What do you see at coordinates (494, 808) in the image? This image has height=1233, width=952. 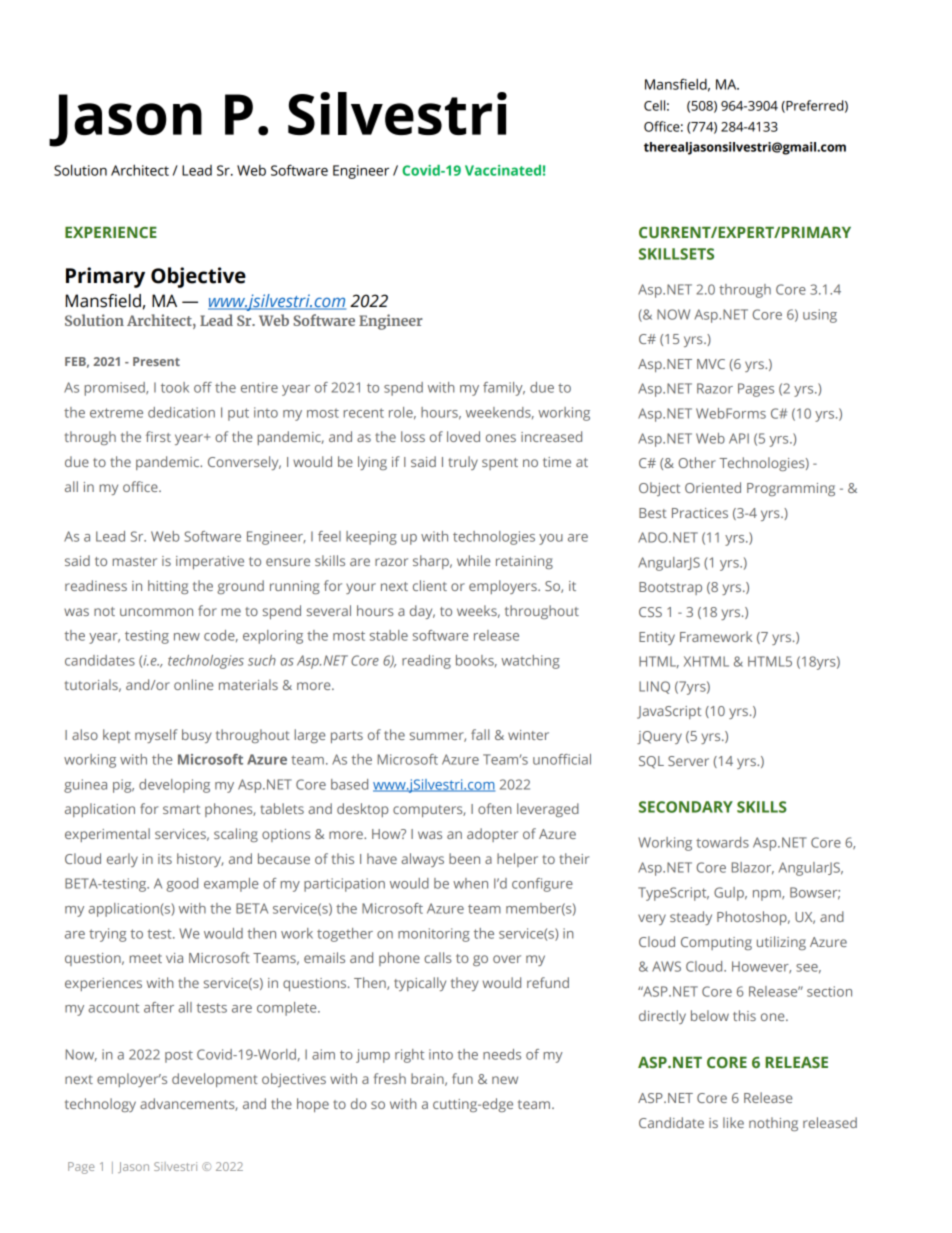 I see `often` at bounding box center [494, 808].
